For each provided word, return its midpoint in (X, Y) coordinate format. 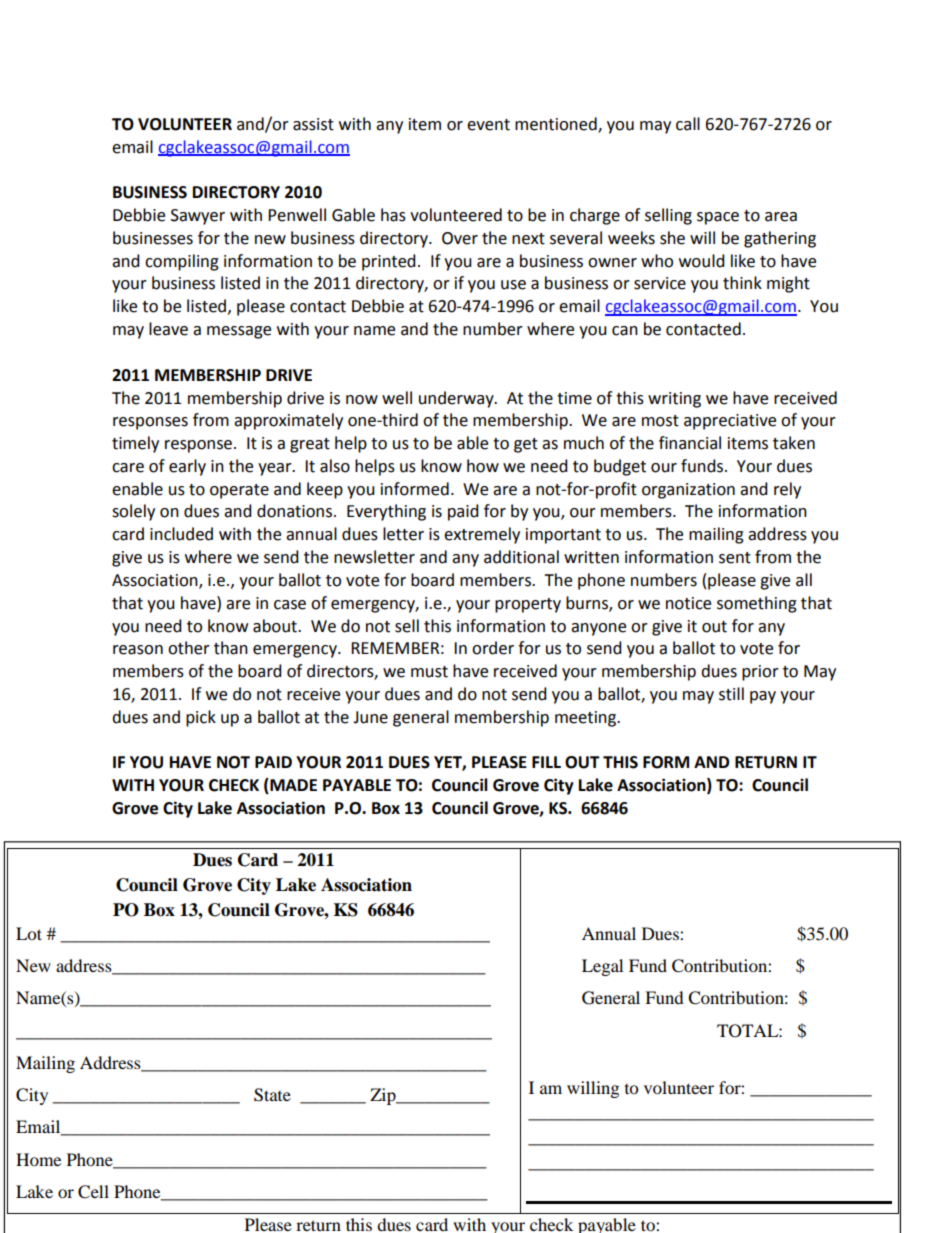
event (488, 125)
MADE (292, 786)
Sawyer (198, 217)
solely (133, 512)
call (688, 124)
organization (688, 491)
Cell (93, 1192)
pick (201, 718)
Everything (386, 512)
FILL (546, 762)
